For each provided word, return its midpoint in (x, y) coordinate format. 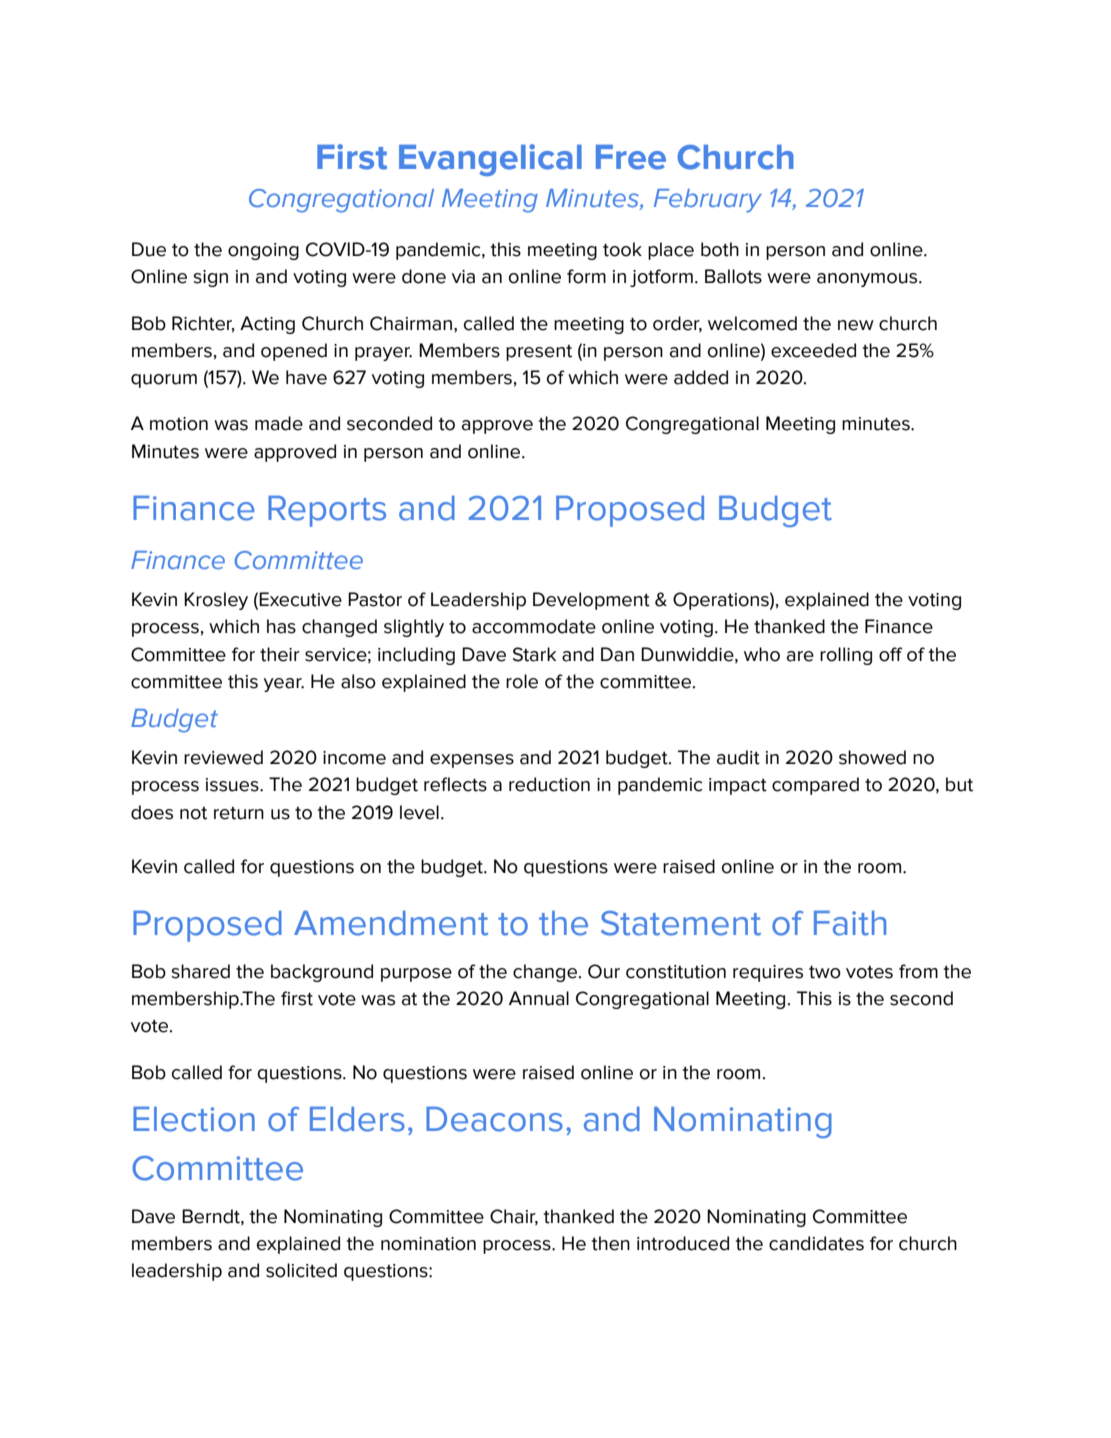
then (611, 1243)
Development (591, 601)
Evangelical (490, 160)
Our (604, 971)
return (239, 813)
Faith (850, 923)
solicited (301, 1270)
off (891, 654)
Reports (327, 511)
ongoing (263, 251)
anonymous (868, 280)
